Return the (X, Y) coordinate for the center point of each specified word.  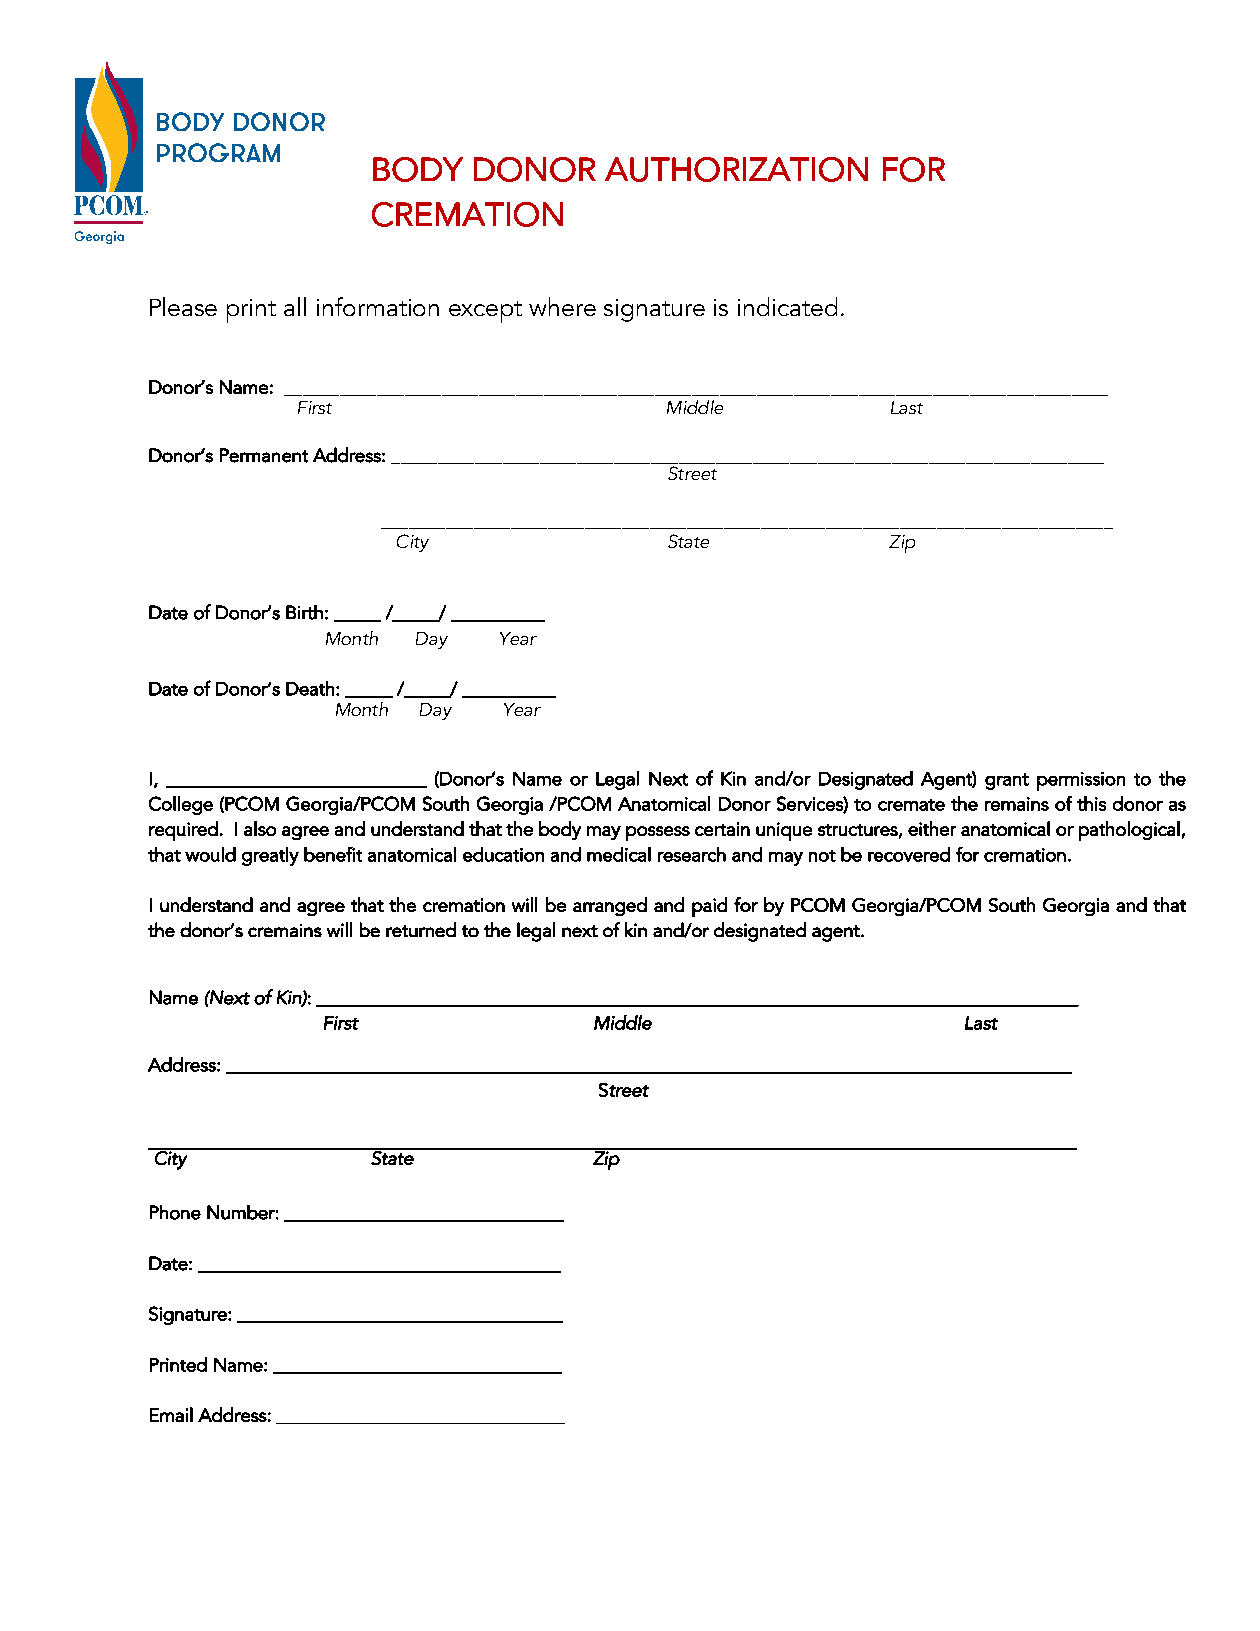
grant (1007, 781)
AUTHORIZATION (736, 169)
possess (658, 833)
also (260, 828)
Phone (175, 1212)
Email (171, 1414)
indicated (787, 306)
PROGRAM (218, 152)
